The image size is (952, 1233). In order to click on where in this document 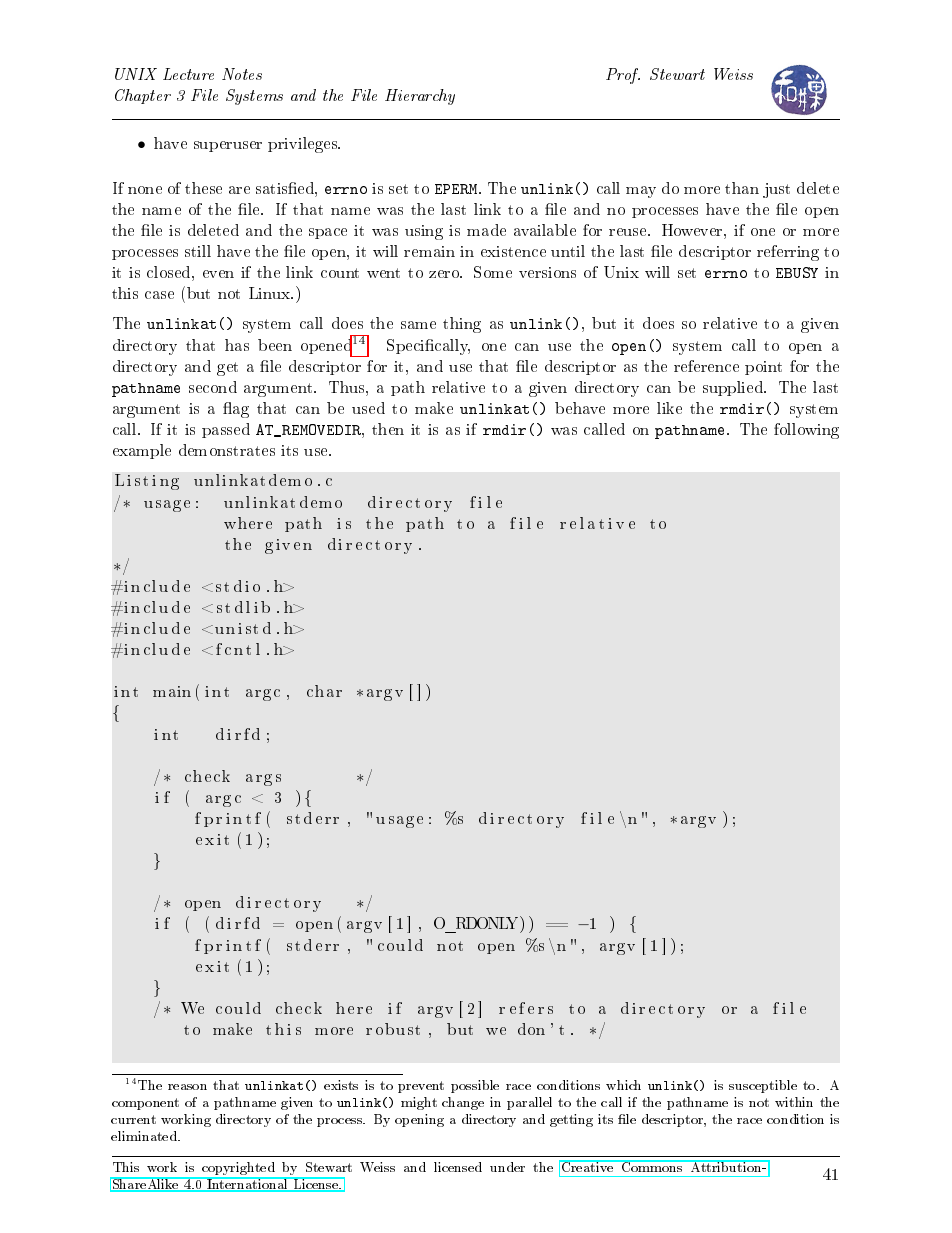, I will do `click(248, 523)`.
